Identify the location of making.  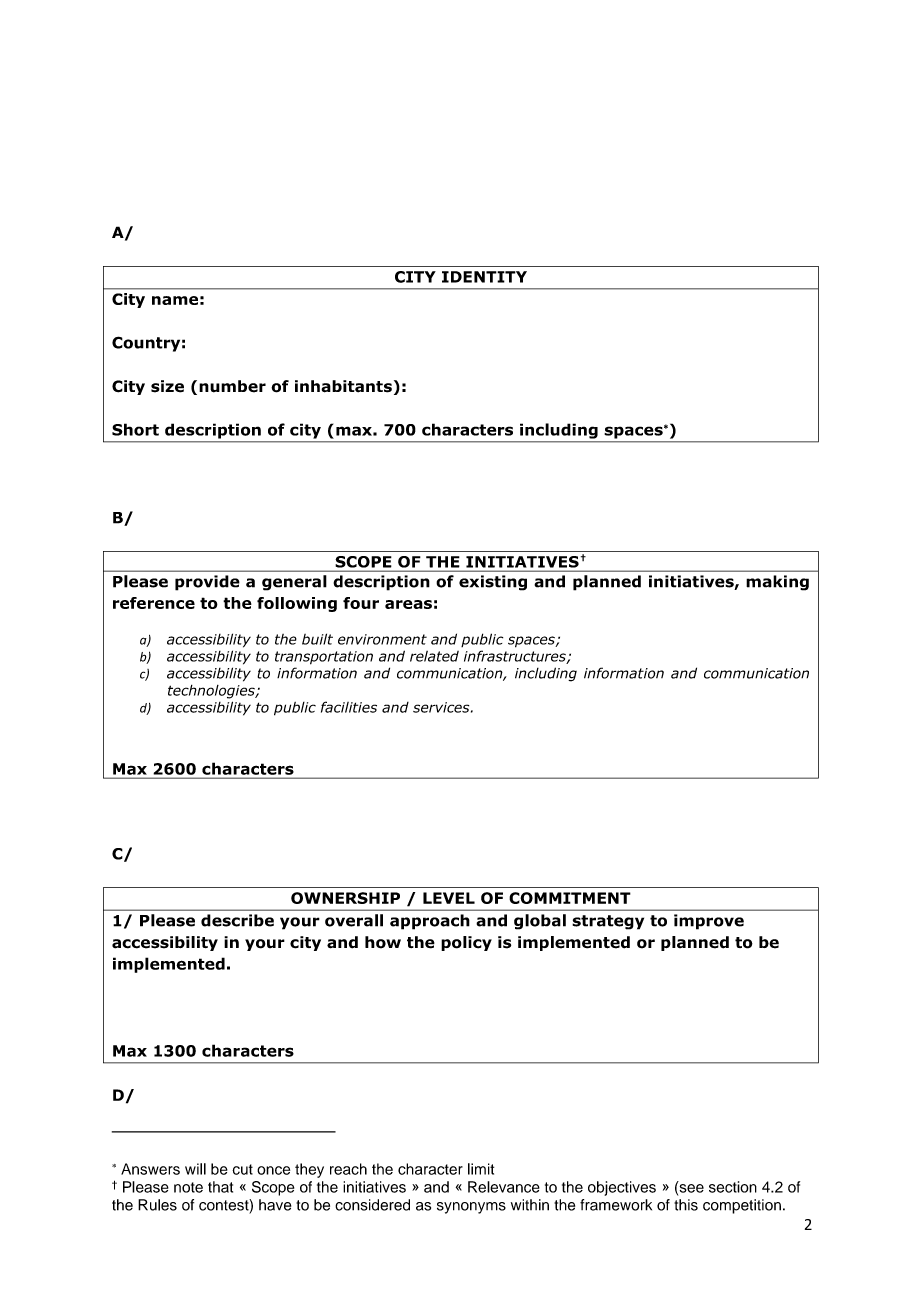
(777, 583).
